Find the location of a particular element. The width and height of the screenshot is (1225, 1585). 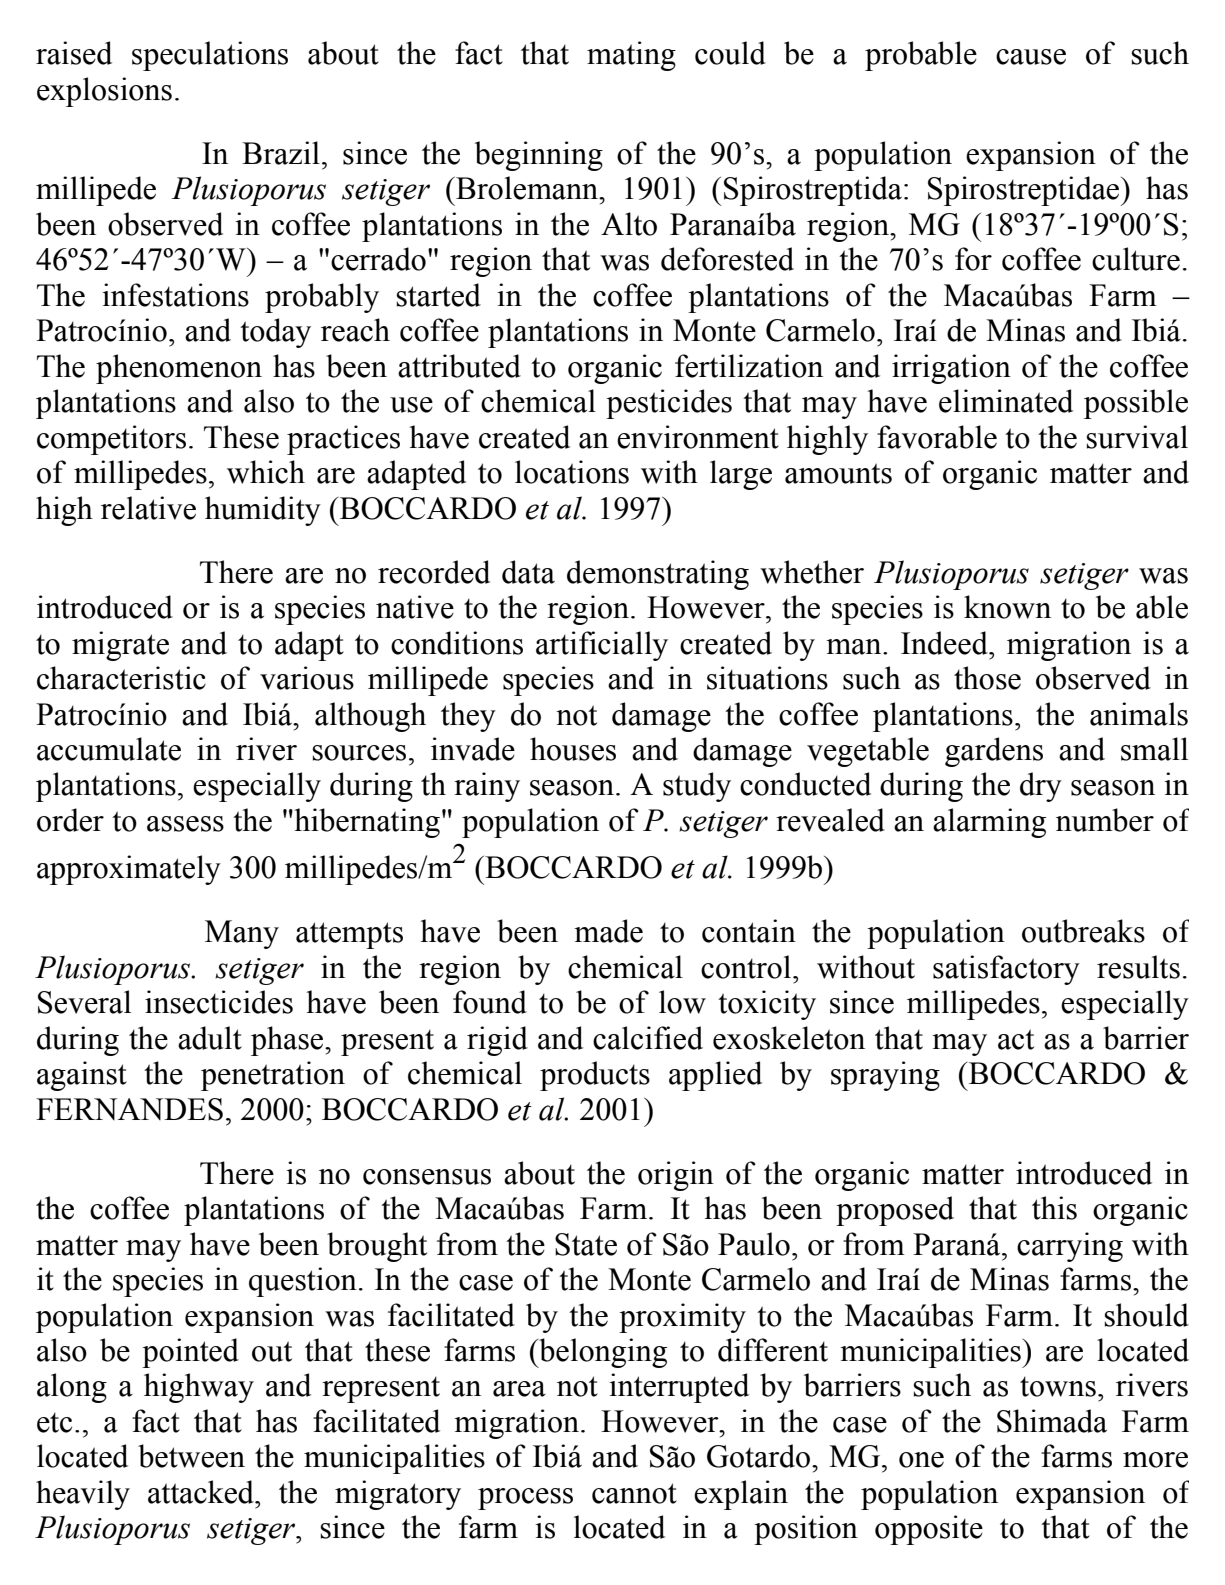

attacked is located at coordinates (202, 1492).
